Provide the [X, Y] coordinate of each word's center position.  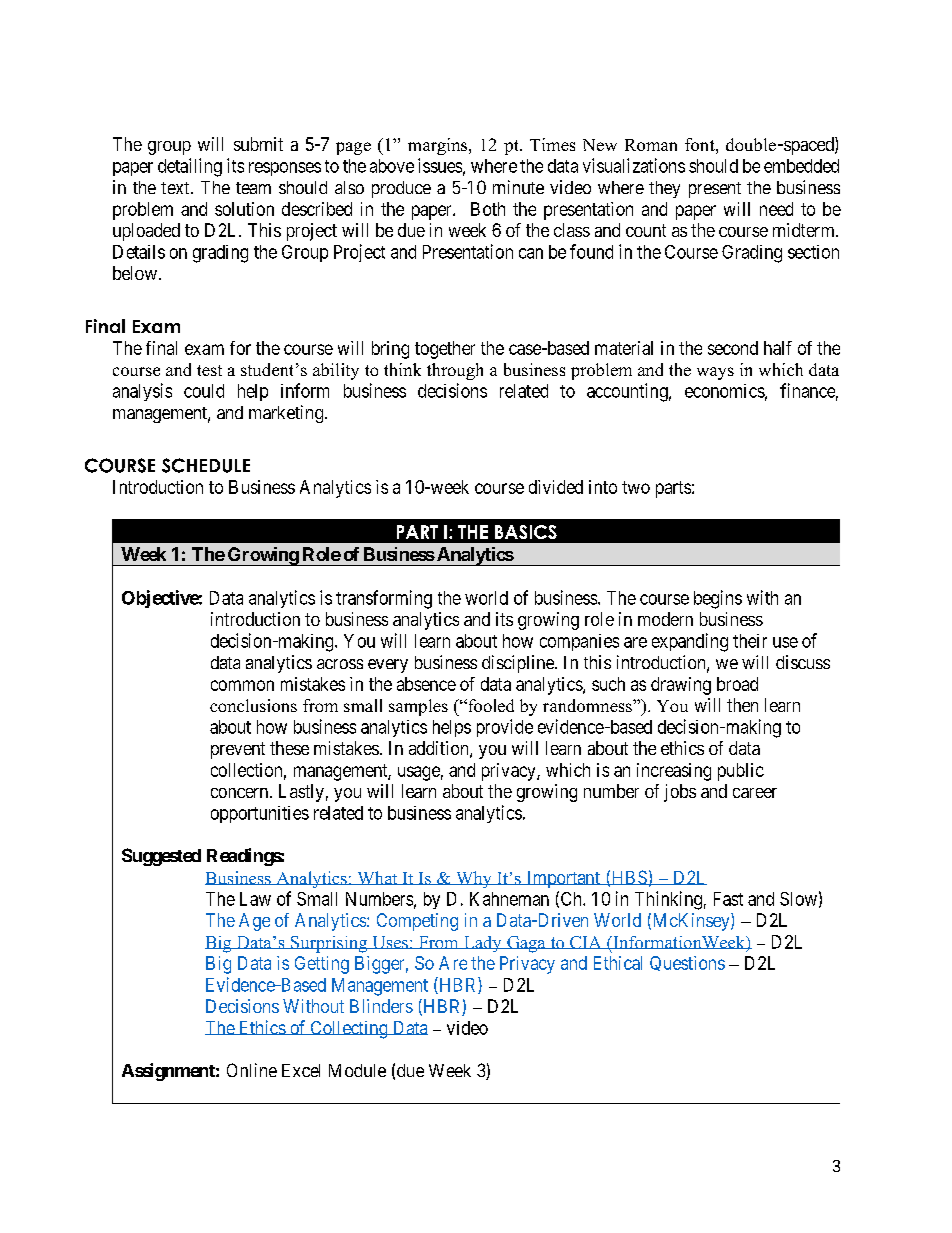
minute [518, 187]
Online [252, 1070]
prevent [238, 750]
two [636, 487]
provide [505, 728]
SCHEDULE [206, 465]
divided [556, 487]
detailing [190, 167]
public [741, 772]
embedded [801, 166]
